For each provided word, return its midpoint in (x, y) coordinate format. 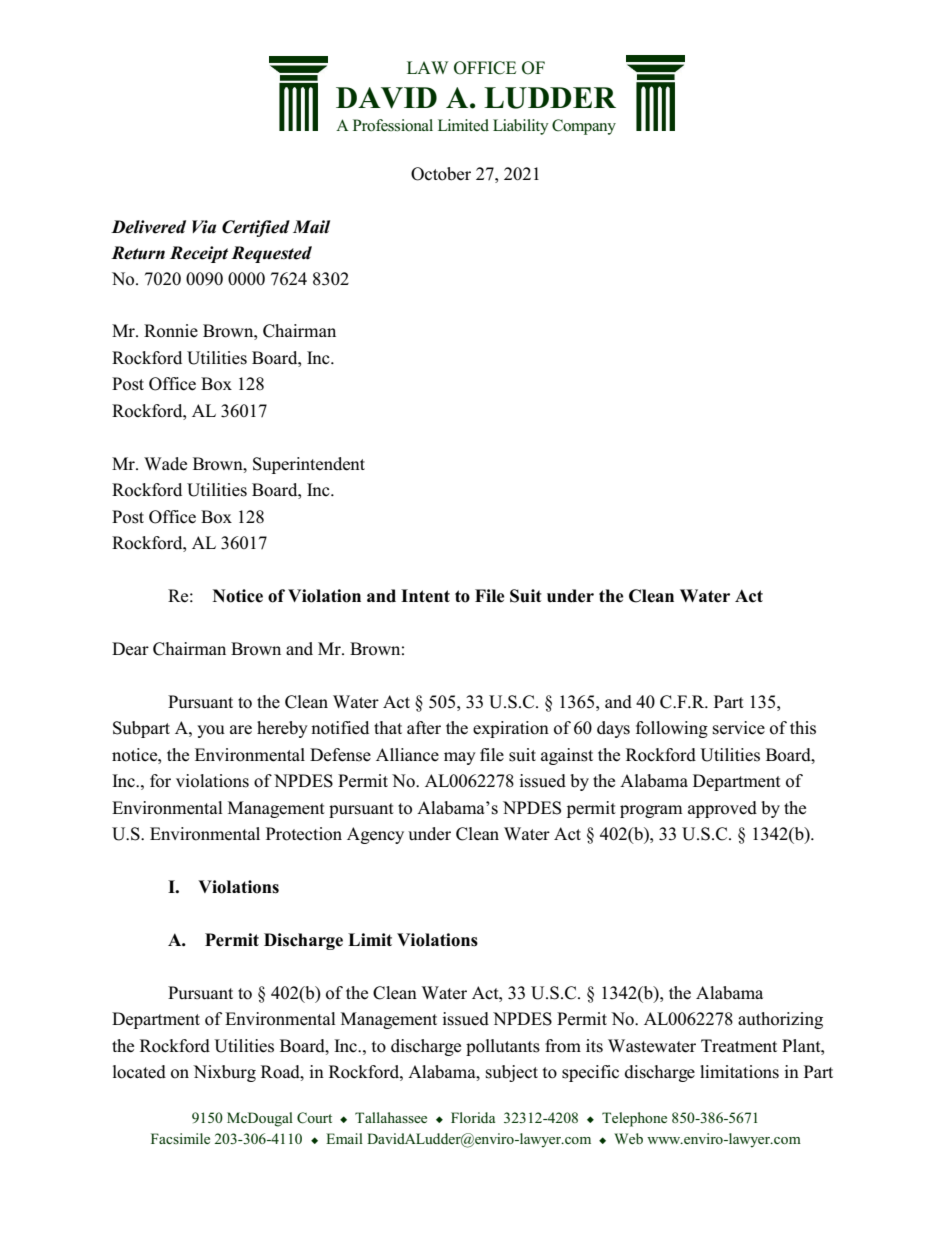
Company (584, 127)
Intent (425, 596)
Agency (375, 835)
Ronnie (171, 331)
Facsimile (180, 1138)
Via (204, 227)
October (441, 174)
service (739, 728)
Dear (130, 649)
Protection (304, 834)
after (424, 728)
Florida (473, 1117)
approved (722, 809)
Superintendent (309, 465)
